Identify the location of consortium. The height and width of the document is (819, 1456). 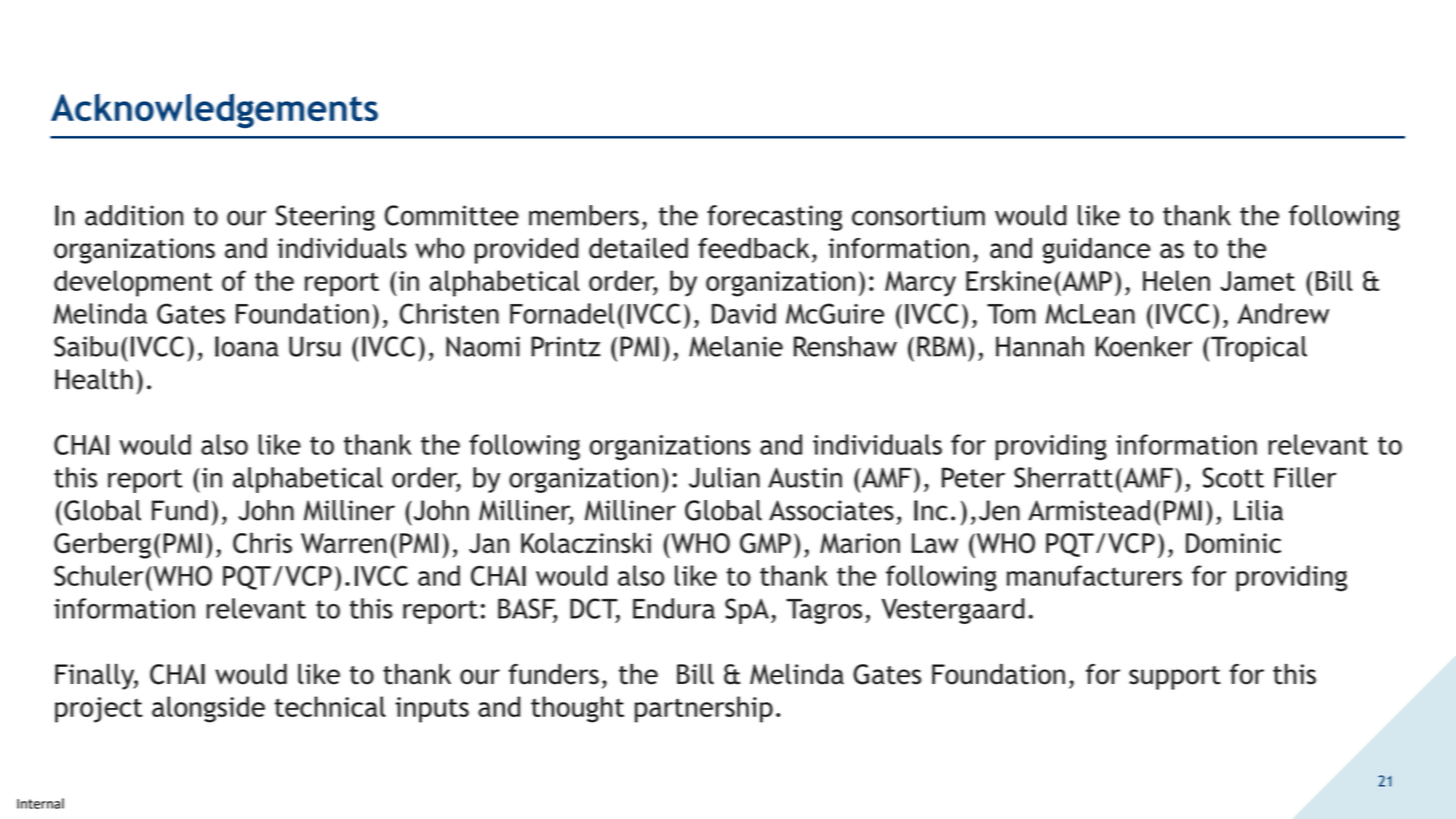
(918, 215).
